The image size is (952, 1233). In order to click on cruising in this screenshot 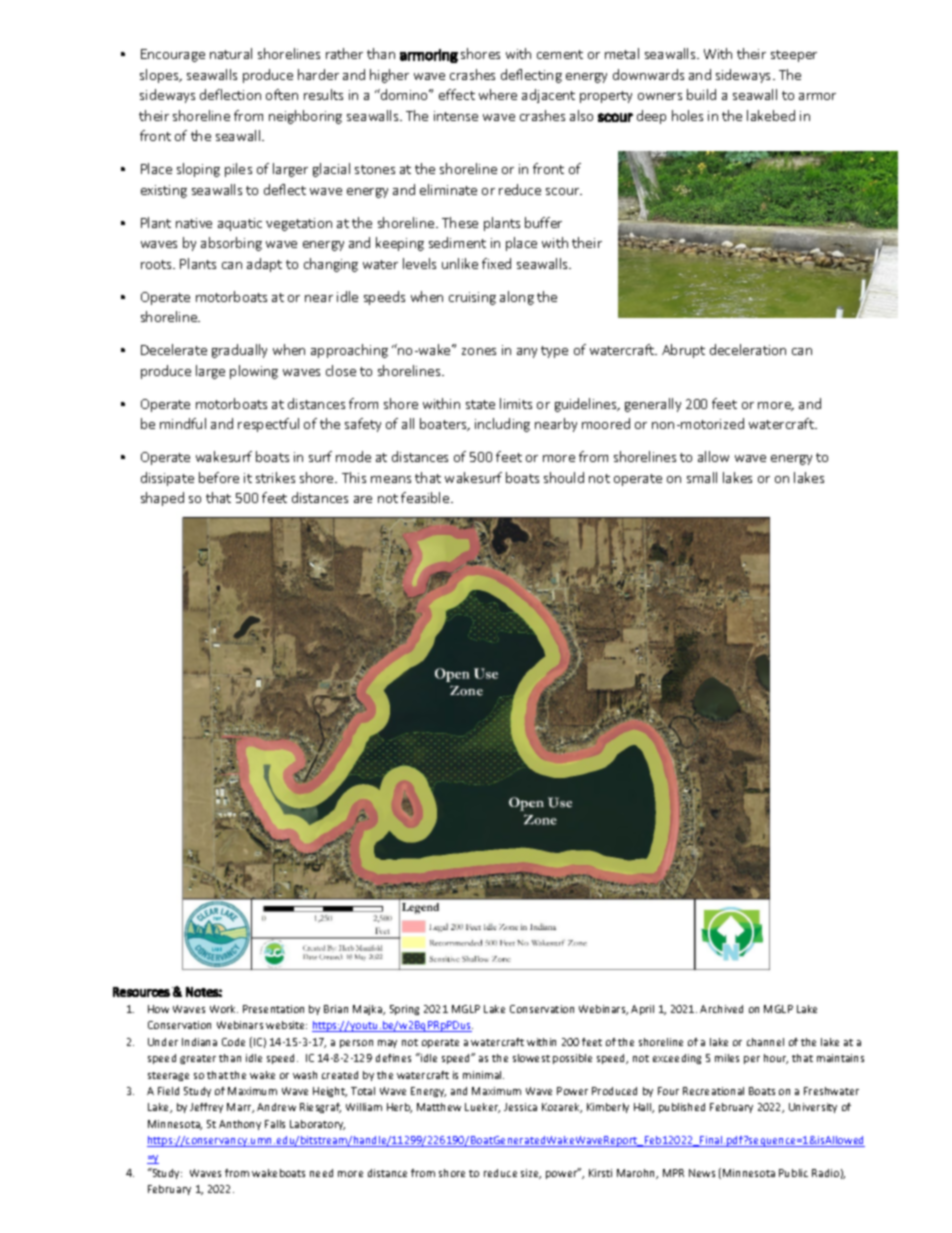, I will do `click(472, 298)`.
